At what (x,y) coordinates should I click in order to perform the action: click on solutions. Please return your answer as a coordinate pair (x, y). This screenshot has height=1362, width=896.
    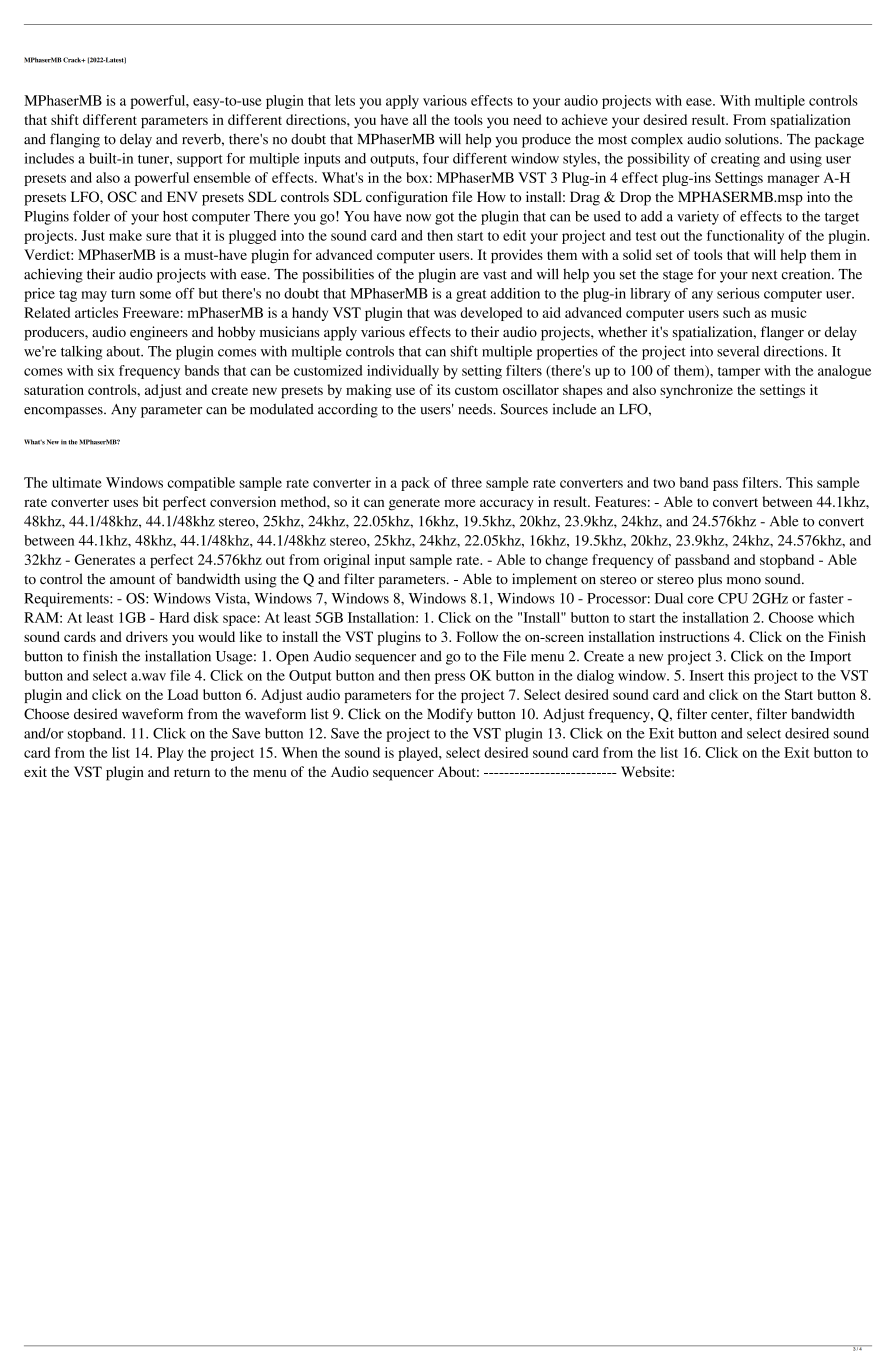
    Looking at the image, I should click on (753, 139).
